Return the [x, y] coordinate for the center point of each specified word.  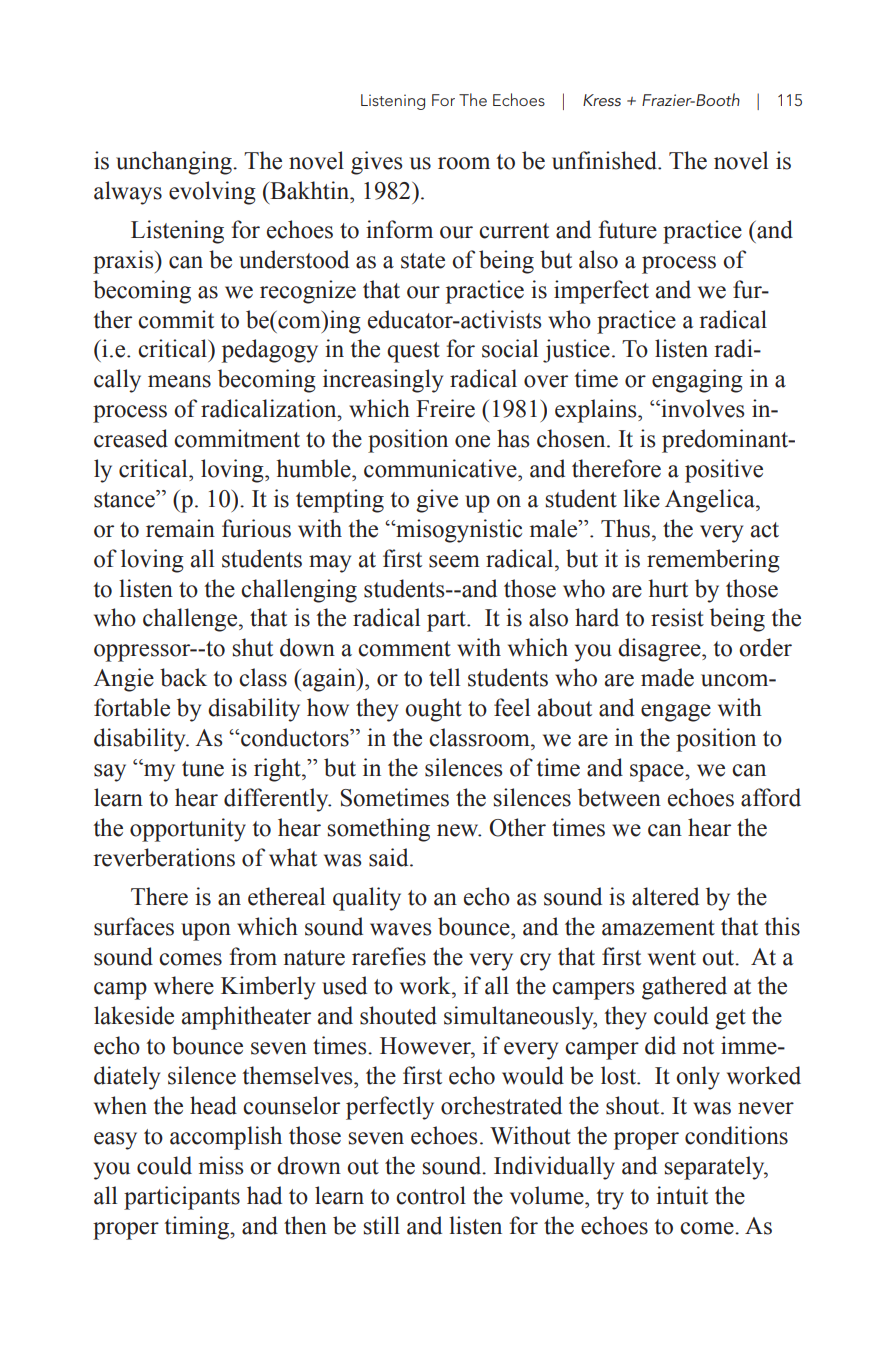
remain [180, 528]
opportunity [188, 830]
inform [399, 229]
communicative [441, 468]
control [431, 1195]
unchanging [175, 163]
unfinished [605, 160]
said [390, 857]
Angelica [711, 501]
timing [198, 1228]
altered [665, 896]
